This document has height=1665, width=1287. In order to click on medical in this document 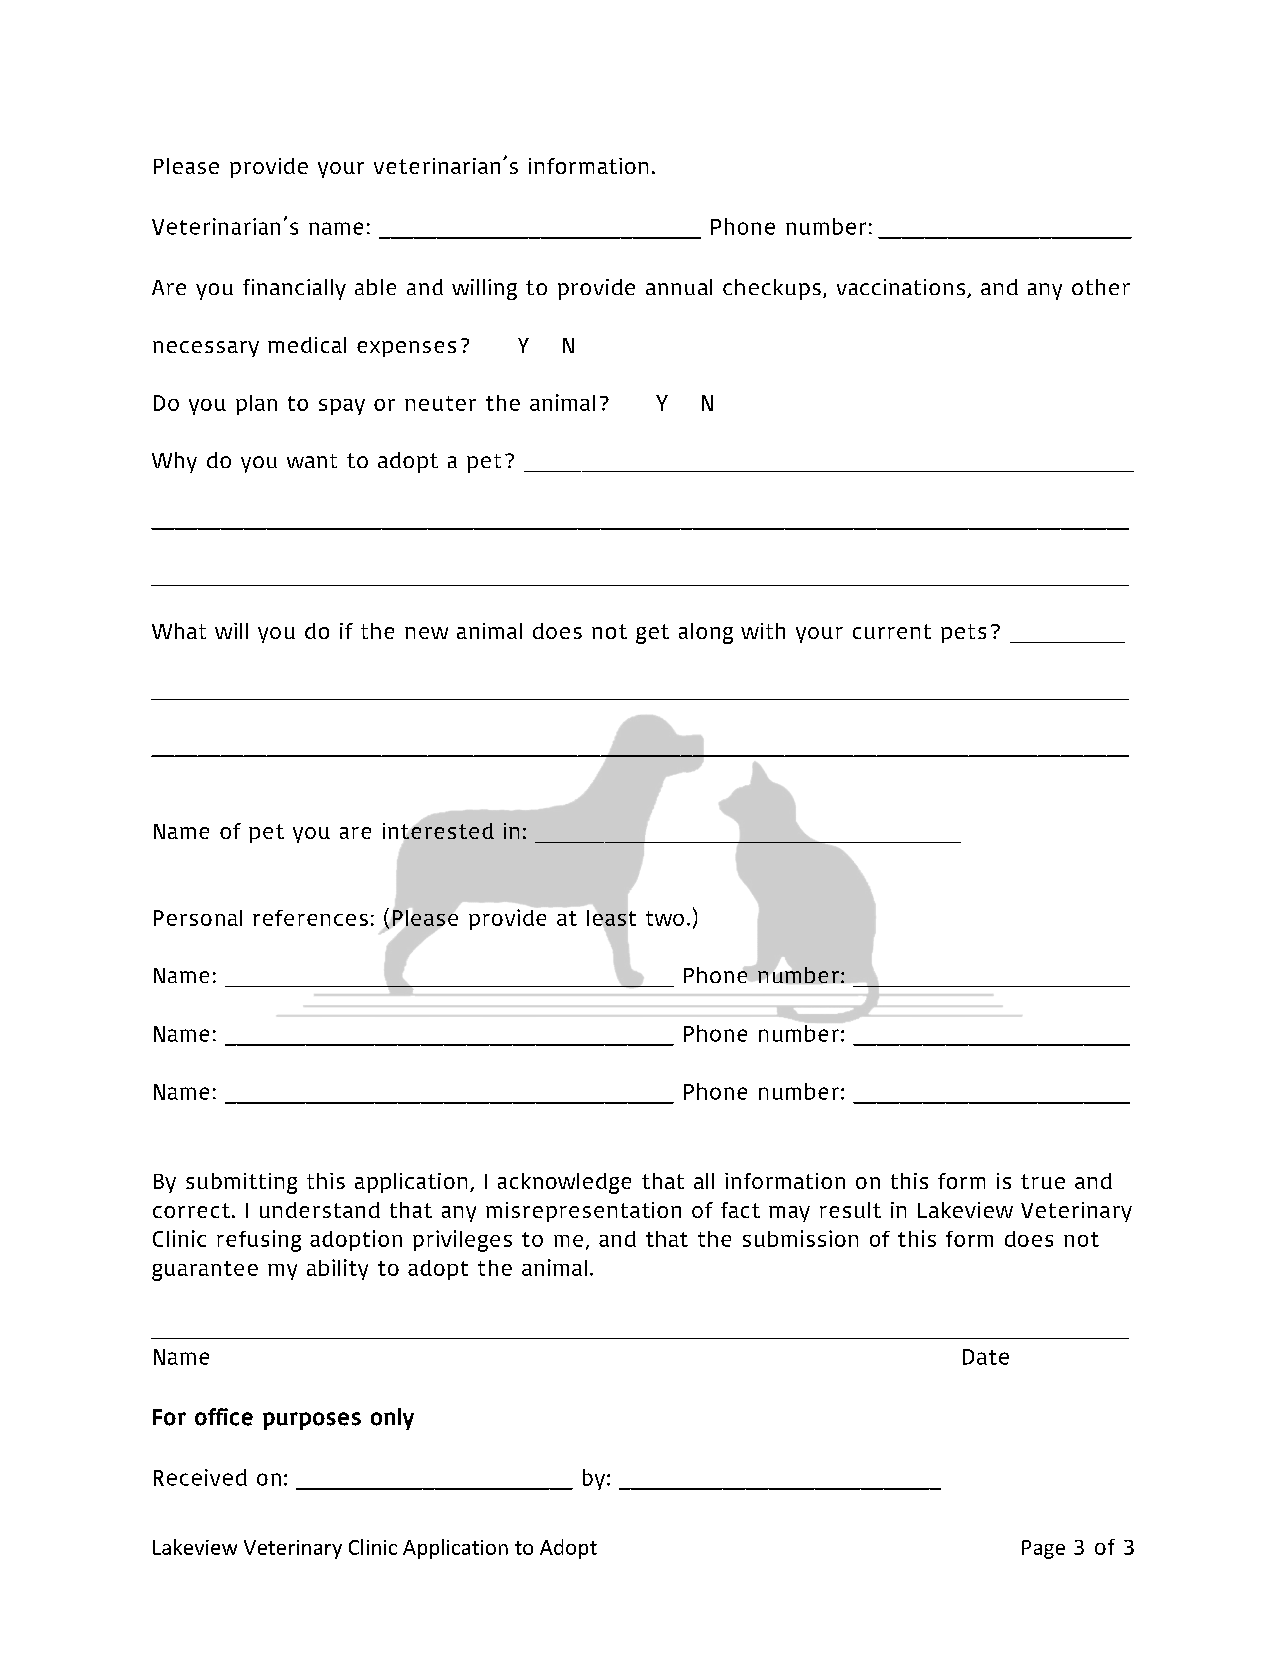, I will do `click(307, 345)`.
